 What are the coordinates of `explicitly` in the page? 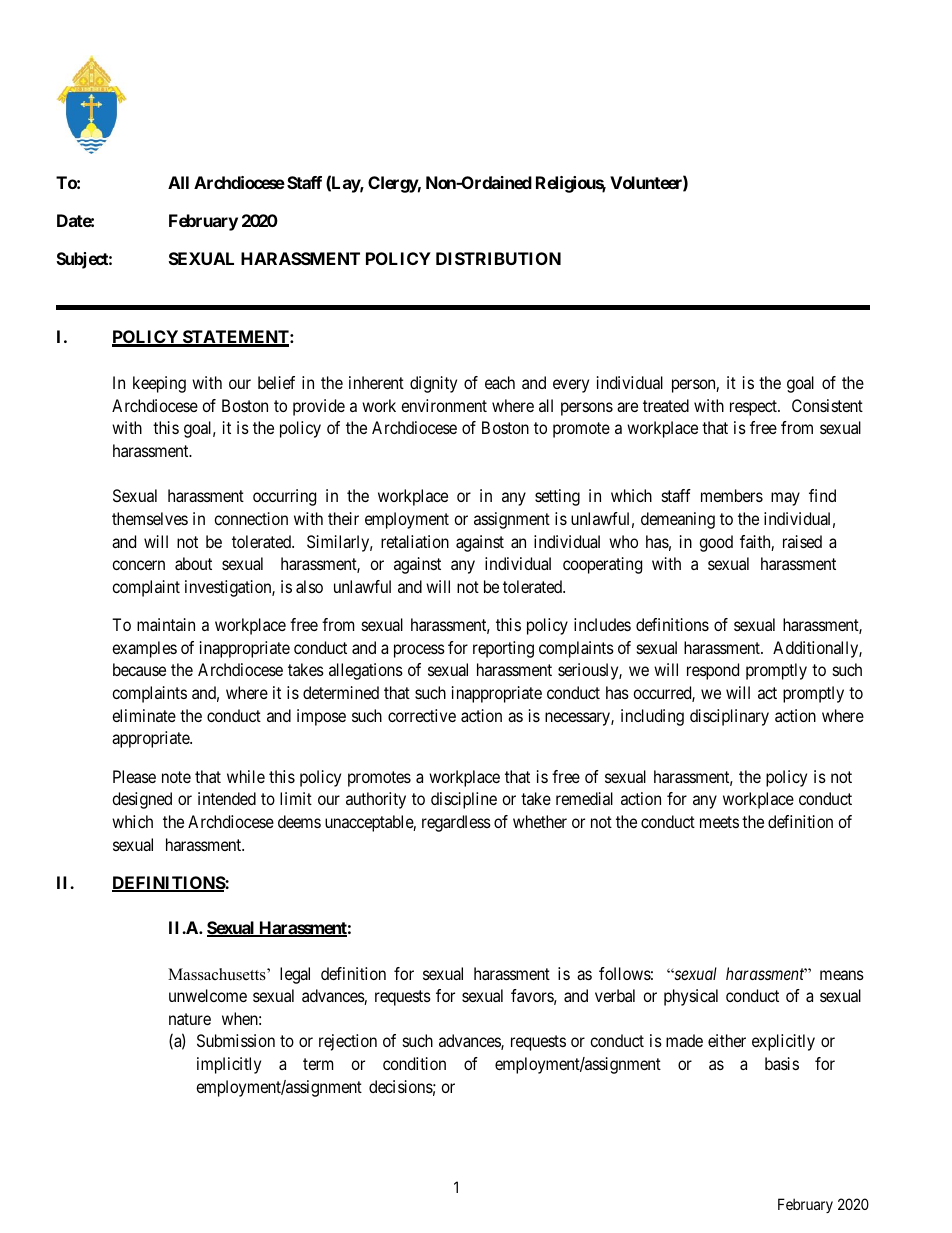 It's located at (783, 1042).
